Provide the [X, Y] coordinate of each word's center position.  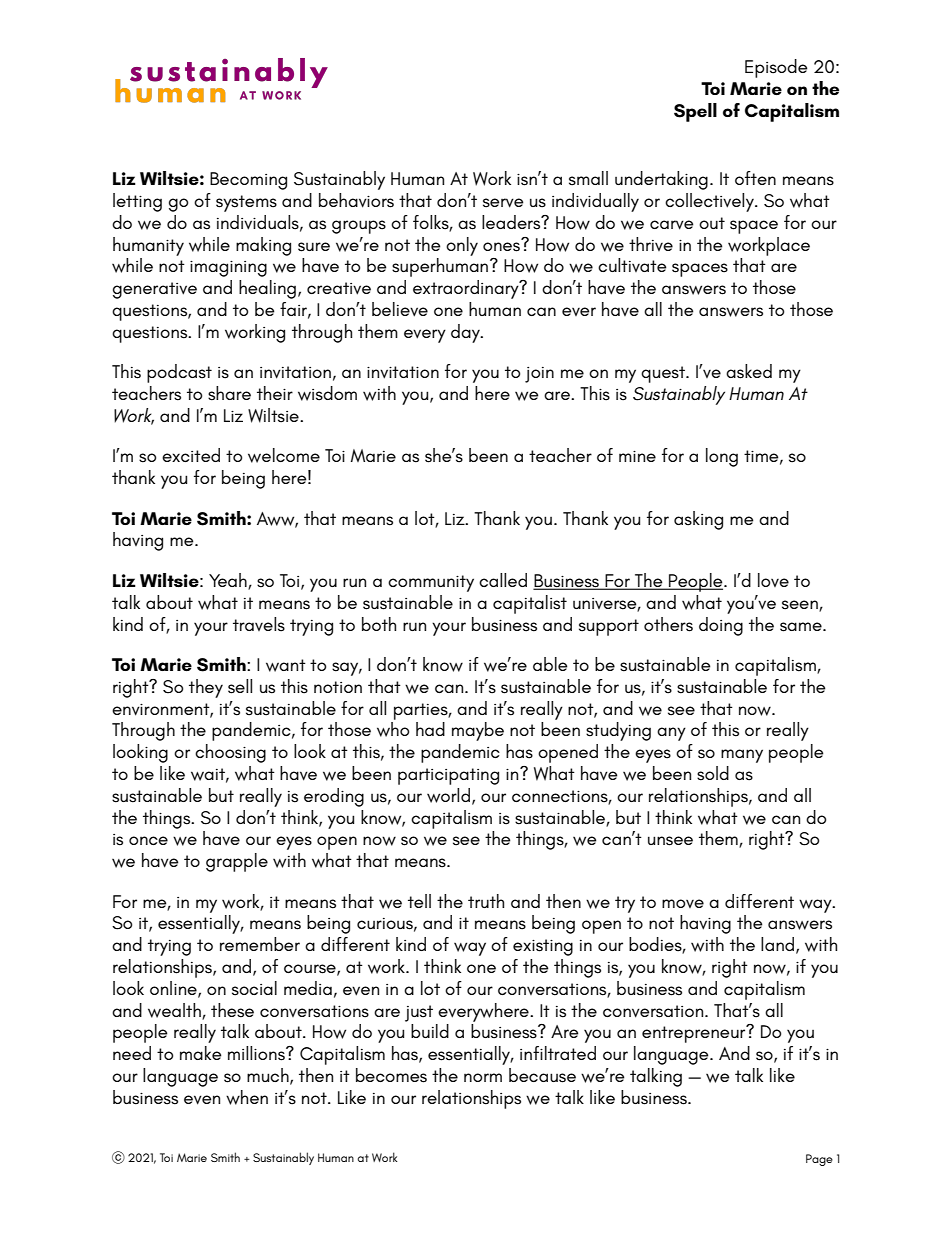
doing [721, 626]
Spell [695, 112]
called [503, 580]
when [247, 1097]
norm [483, 1077]
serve [503, 203]
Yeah [229, 581]
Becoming [248, 181]
